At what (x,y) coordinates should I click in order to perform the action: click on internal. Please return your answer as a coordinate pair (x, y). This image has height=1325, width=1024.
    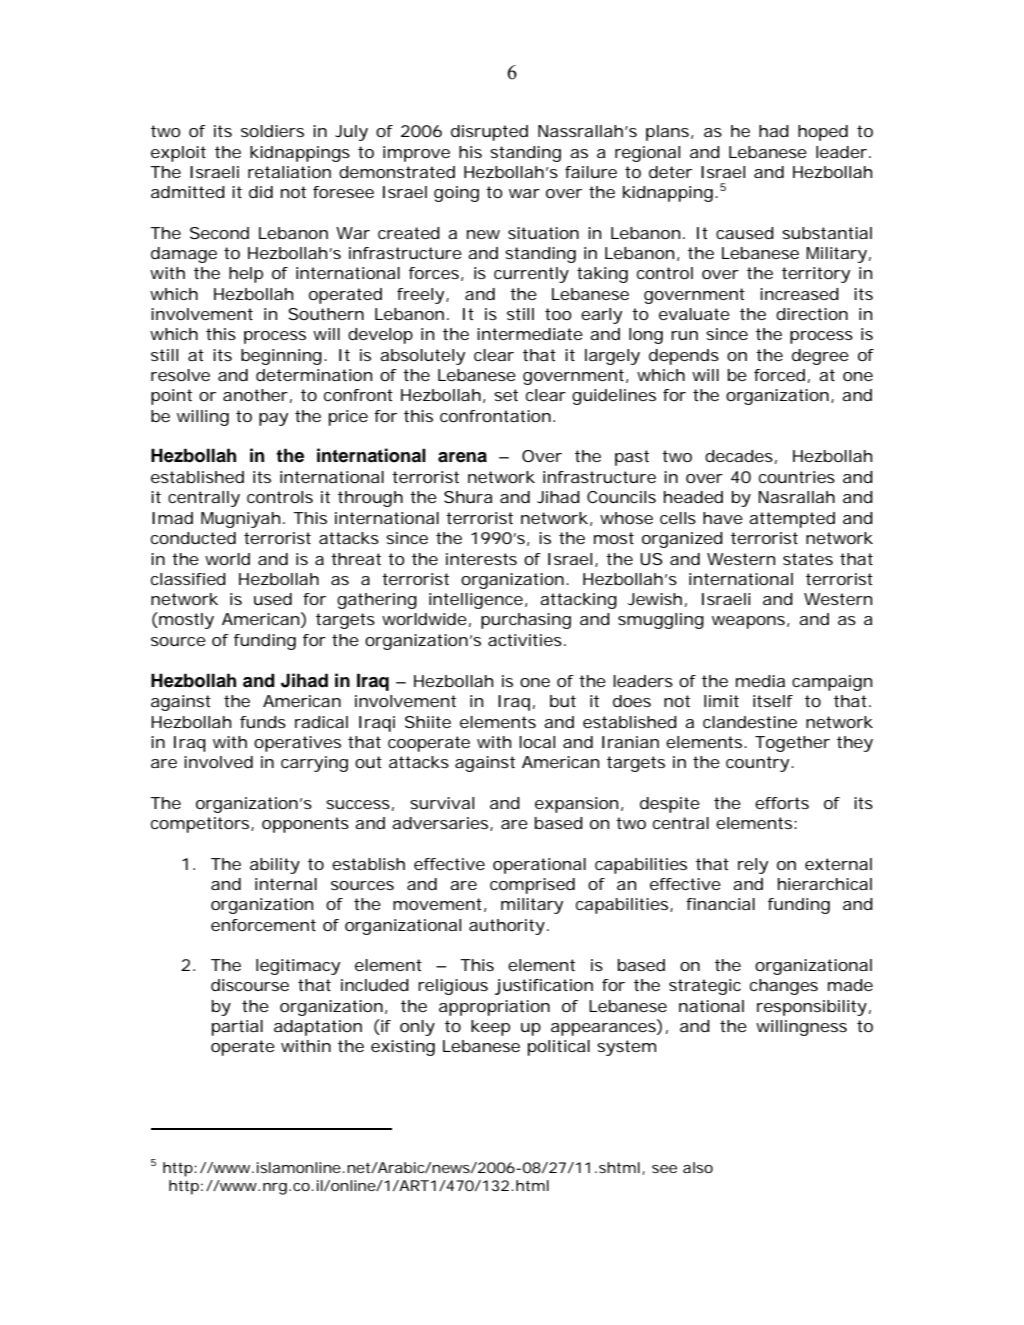
    Looking at the image, I should click on (286, 884).
